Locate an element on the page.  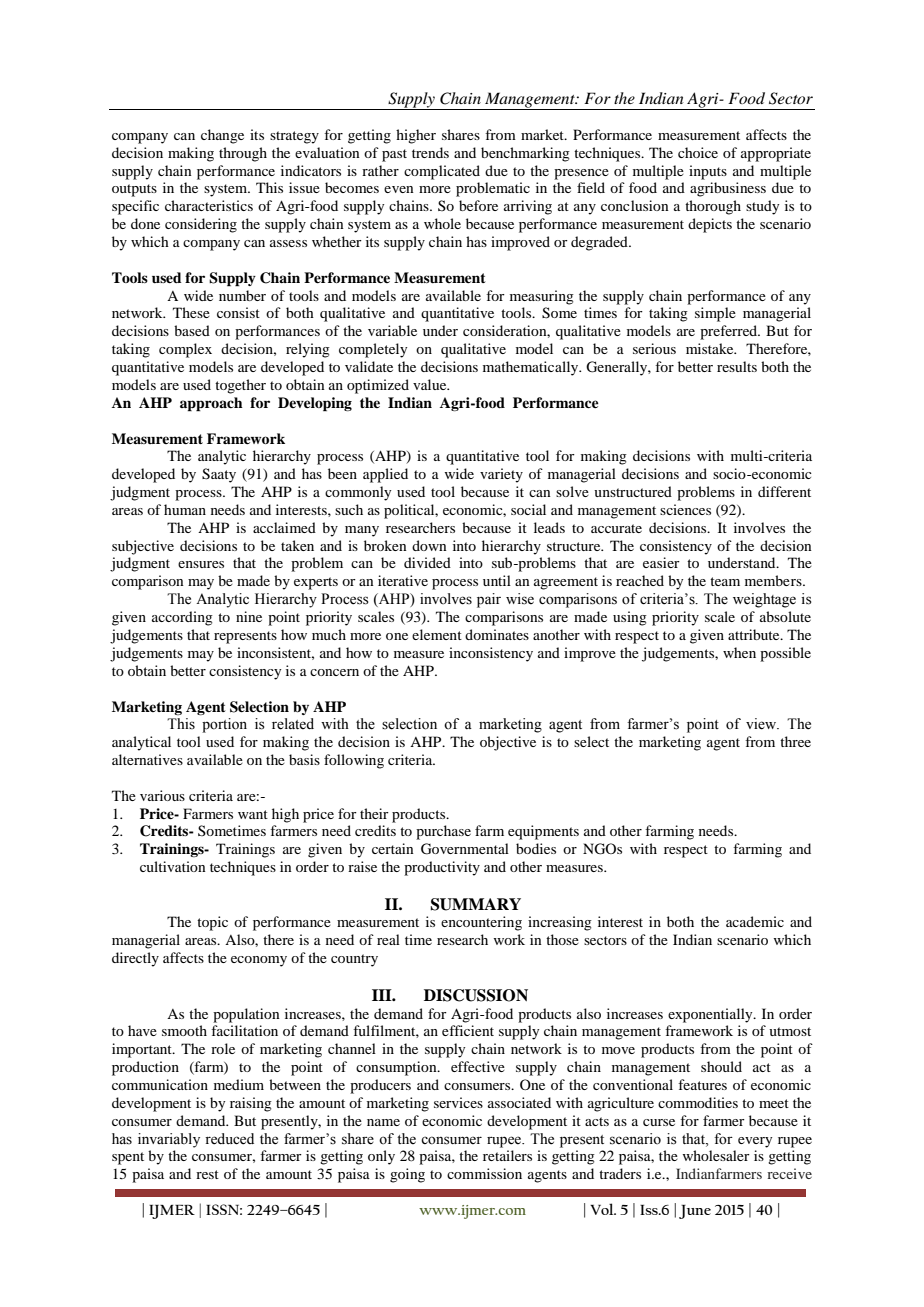
element is located at coordinates (437, 634).
